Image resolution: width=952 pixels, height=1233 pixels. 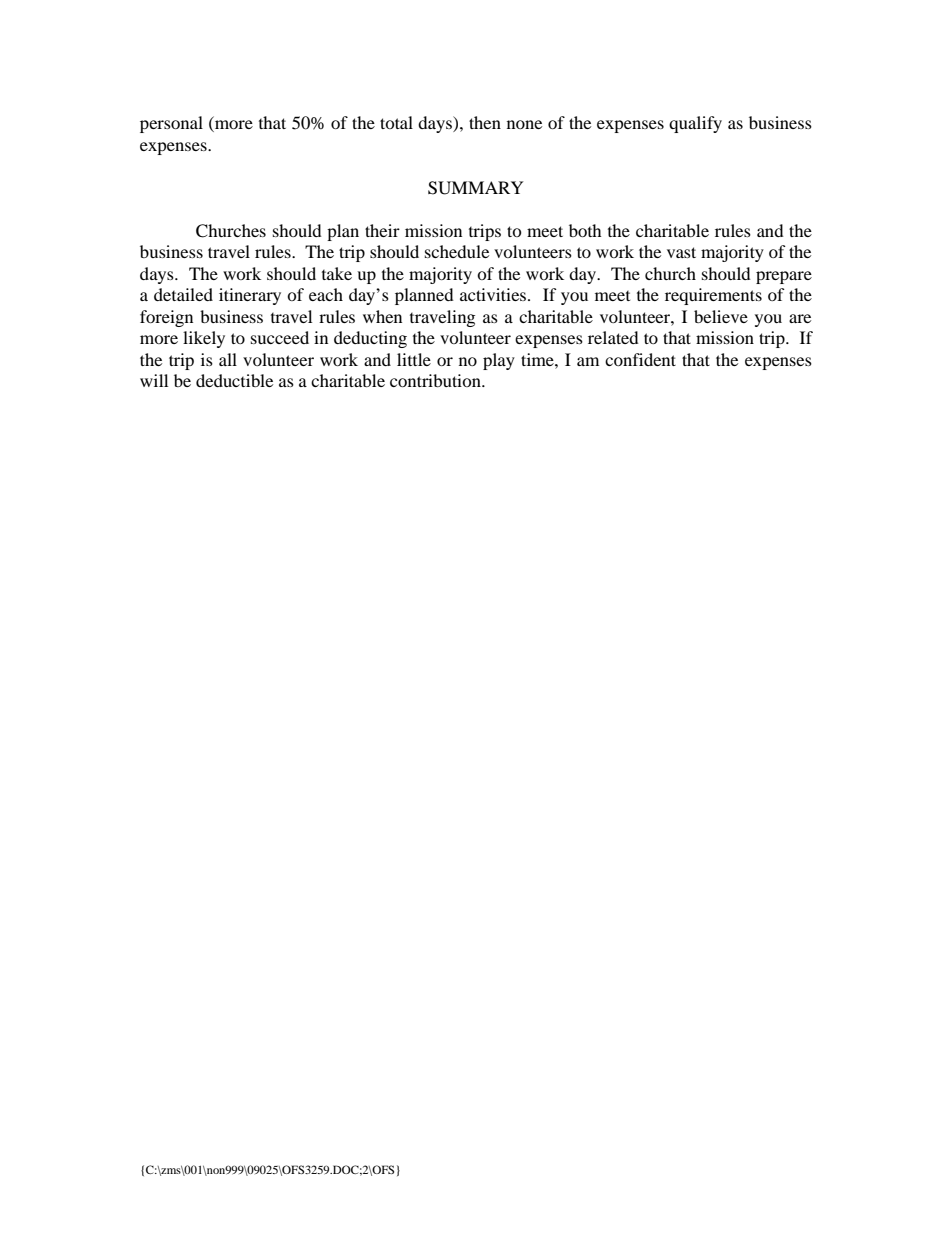 I want to click on qualify, so click(x=695, y=124).
